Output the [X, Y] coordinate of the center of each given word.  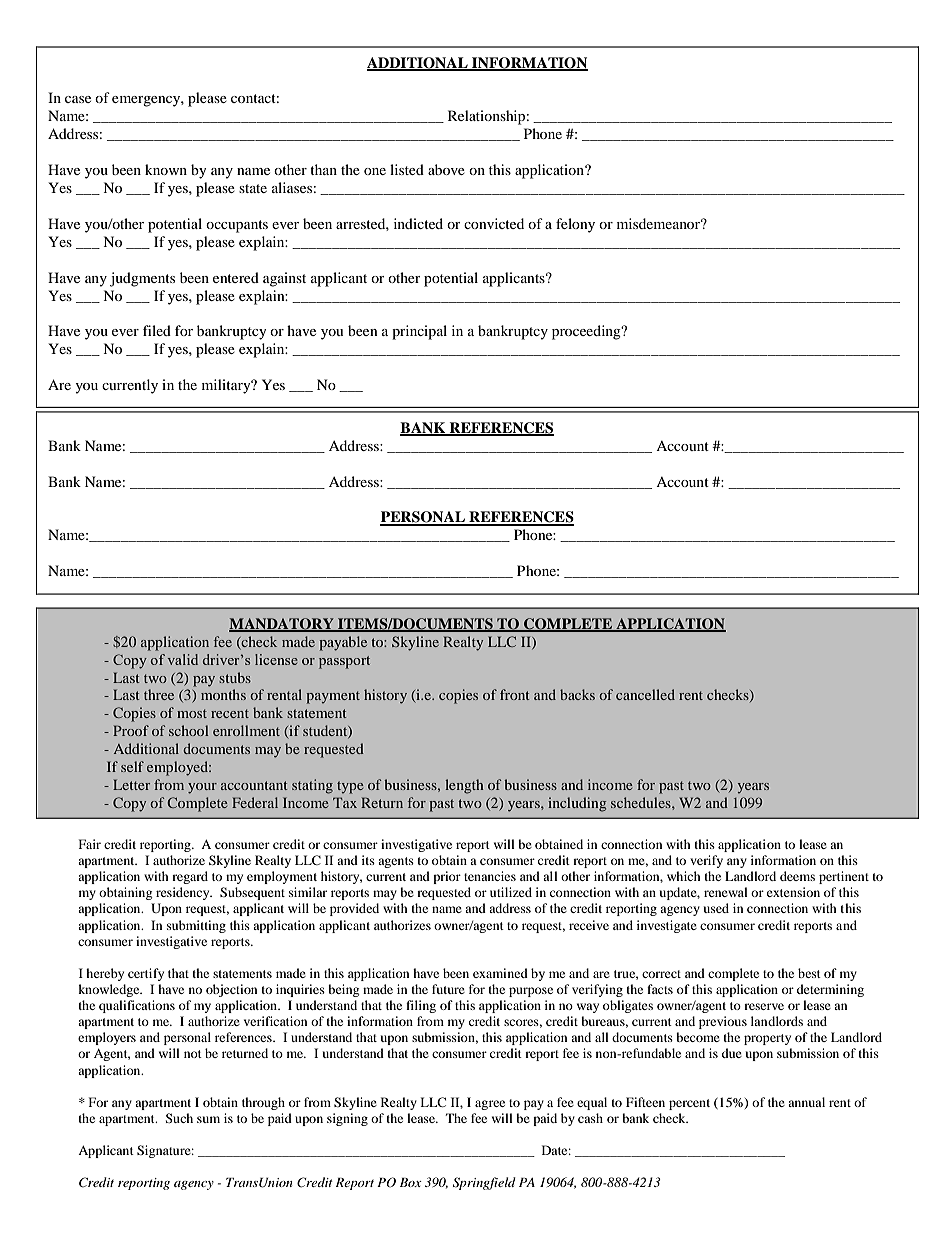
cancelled [645, 694]
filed [157, 330]
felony [575, 225]
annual [806, 1102]
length [464, 786]
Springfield [484, 1183]
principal [419, 332]
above [446, 169]
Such [179, 1118]
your [202, 788]
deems [797, 876]
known [166, 169]
